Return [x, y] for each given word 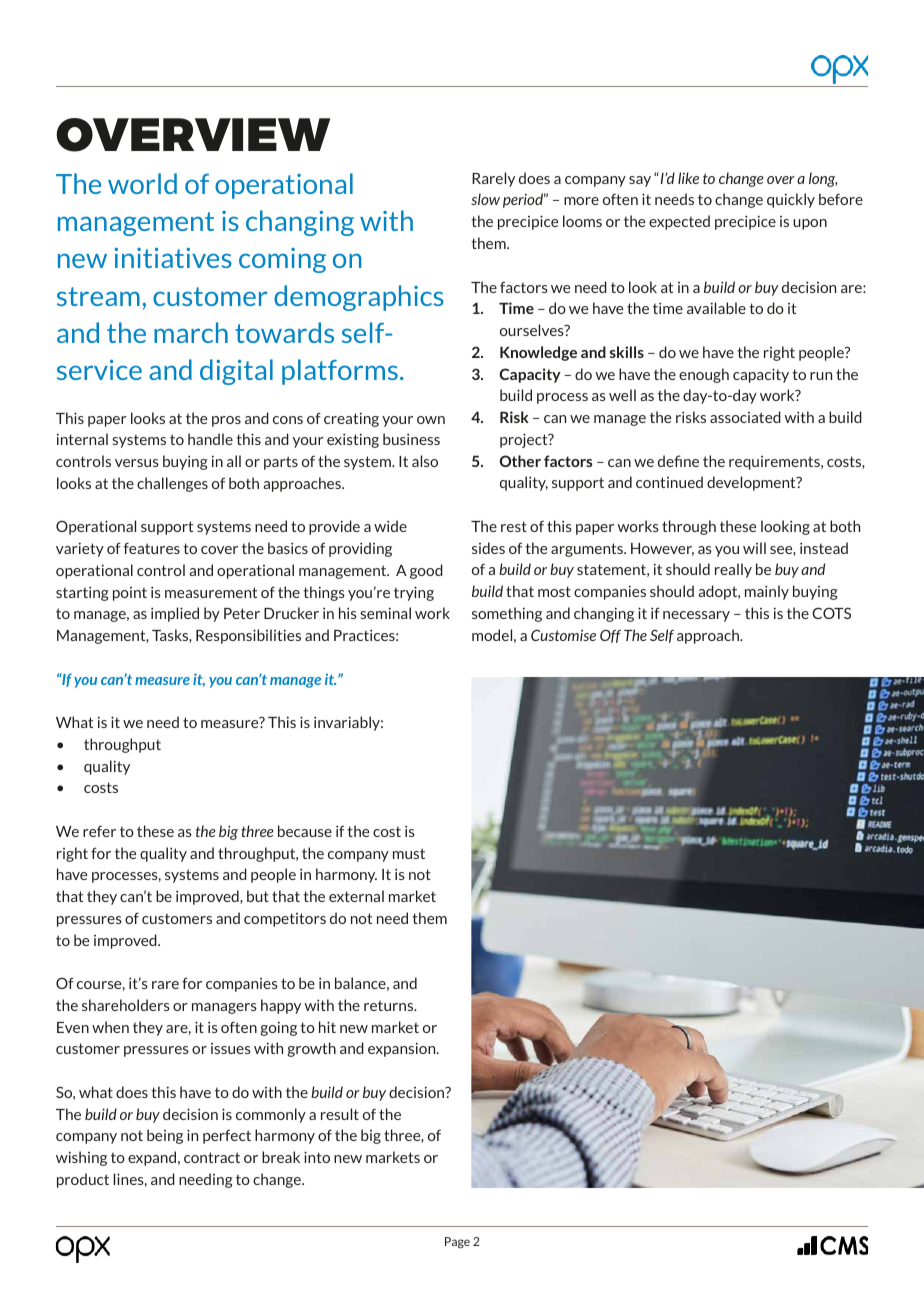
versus [137, 463]
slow [485, 199]
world [142, 183]
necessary [696, 616]
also [425, 461]
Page [457, 1243]
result [340, 1114]
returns [390, 1006]
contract [212, 1157]
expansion [403, 1049]
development [752, 483]
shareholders [126, 1005]
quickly [791, 200]
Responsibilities [248, 636]
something [507, 614]
